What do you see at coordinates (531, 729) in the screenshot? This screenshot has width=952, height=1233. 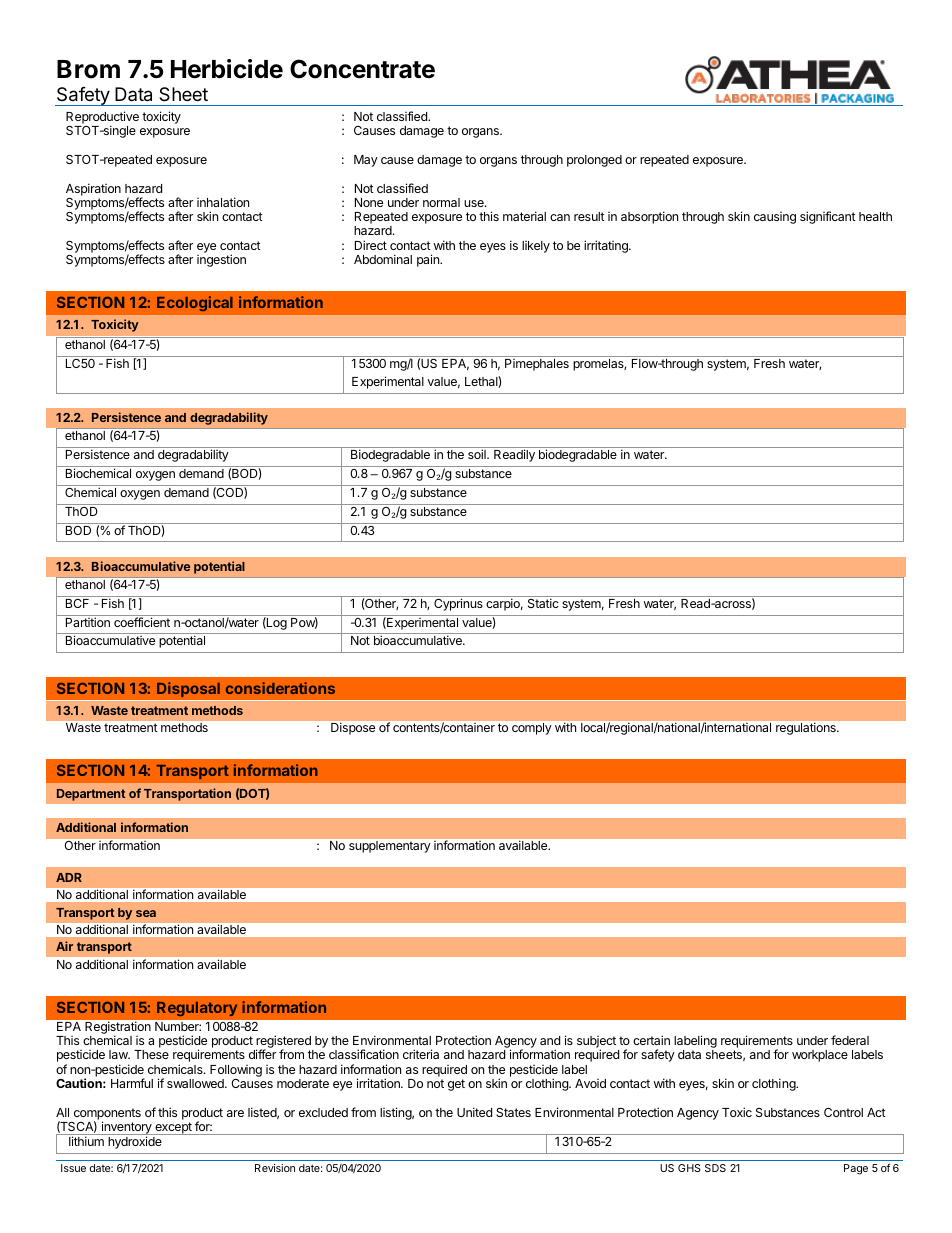 I see `comply` at bounding box center [531, 729].
